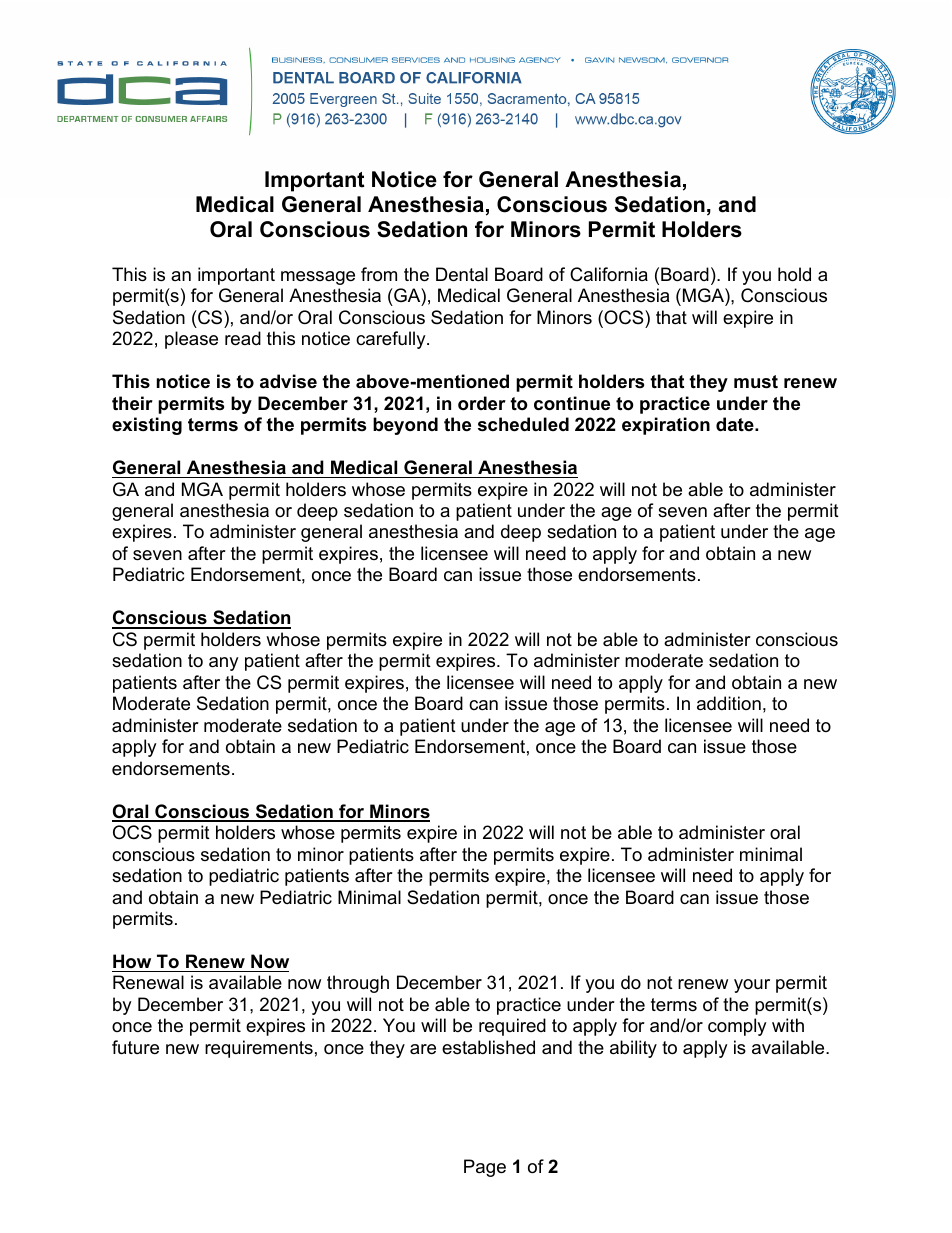  I want to click on addition, so click(729, 703).
